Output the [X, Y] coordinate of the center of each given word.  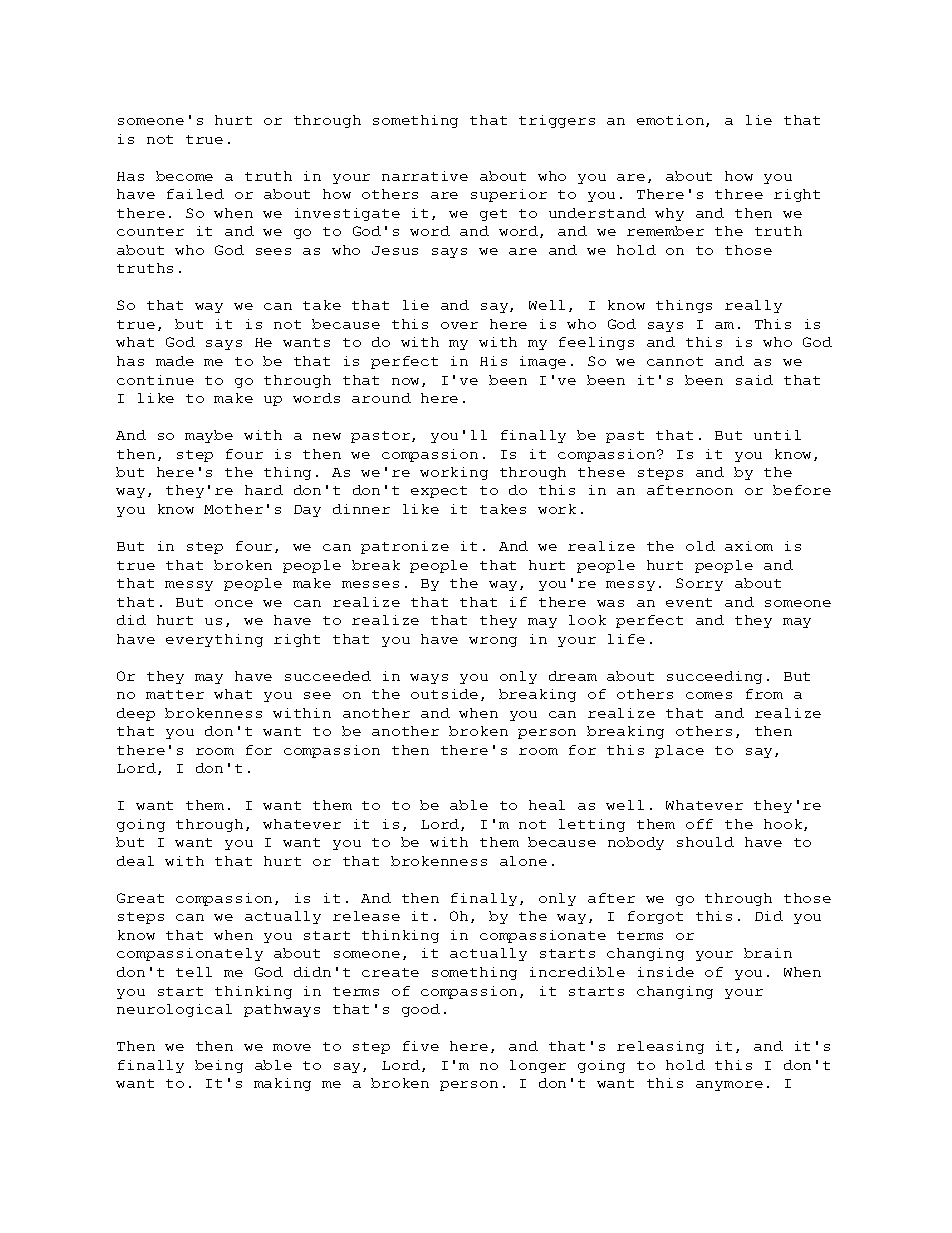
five [421, 1046]
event [689, 602]
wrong [493, 642]
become [184, 176]
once [234, 603]
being [219, 1066]
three [739, 194]
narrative [425, 176]
